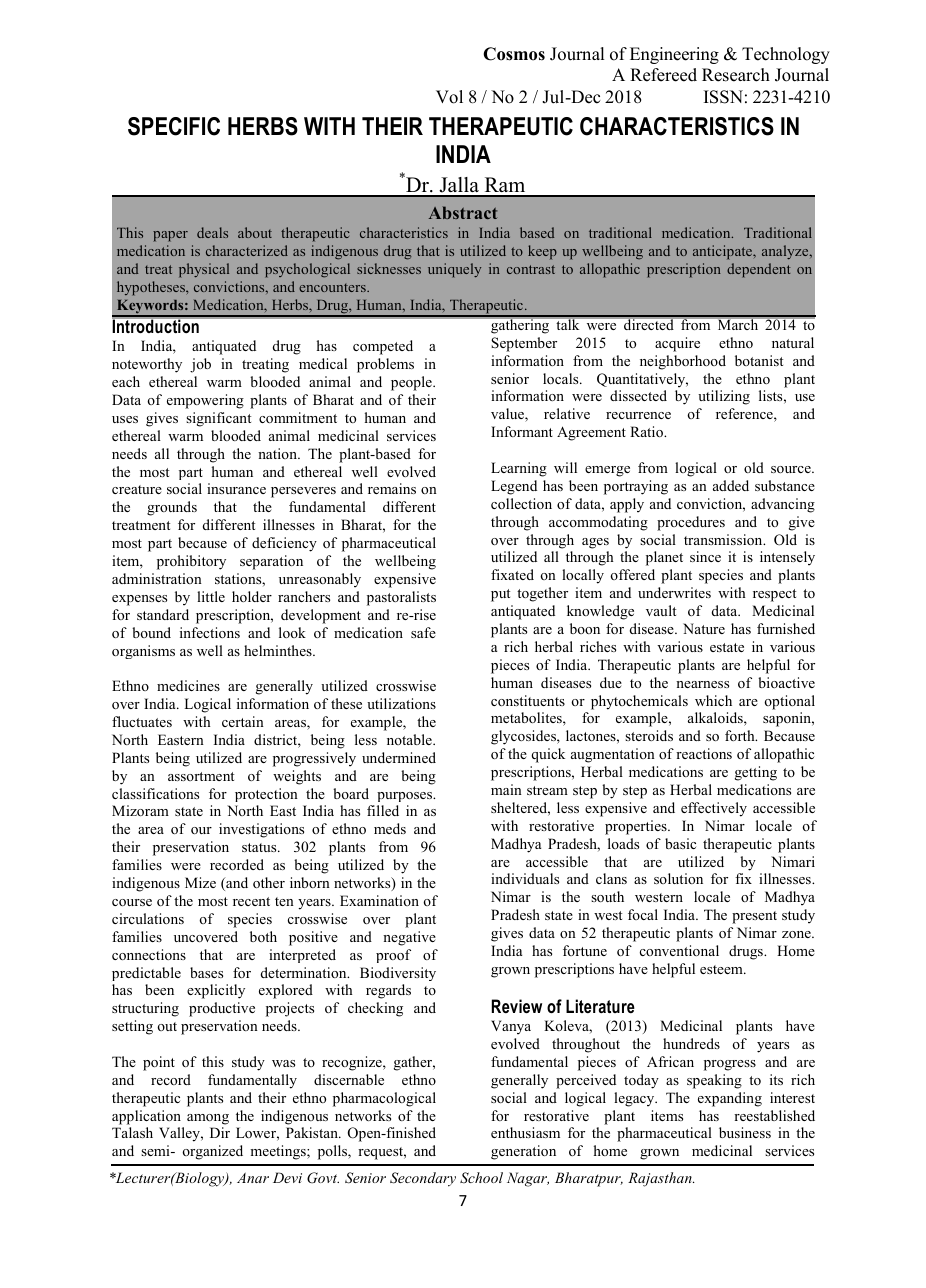 This screenshot has width=926, height=1288. I want to click on SPECIFIC, so click(174, 126).
